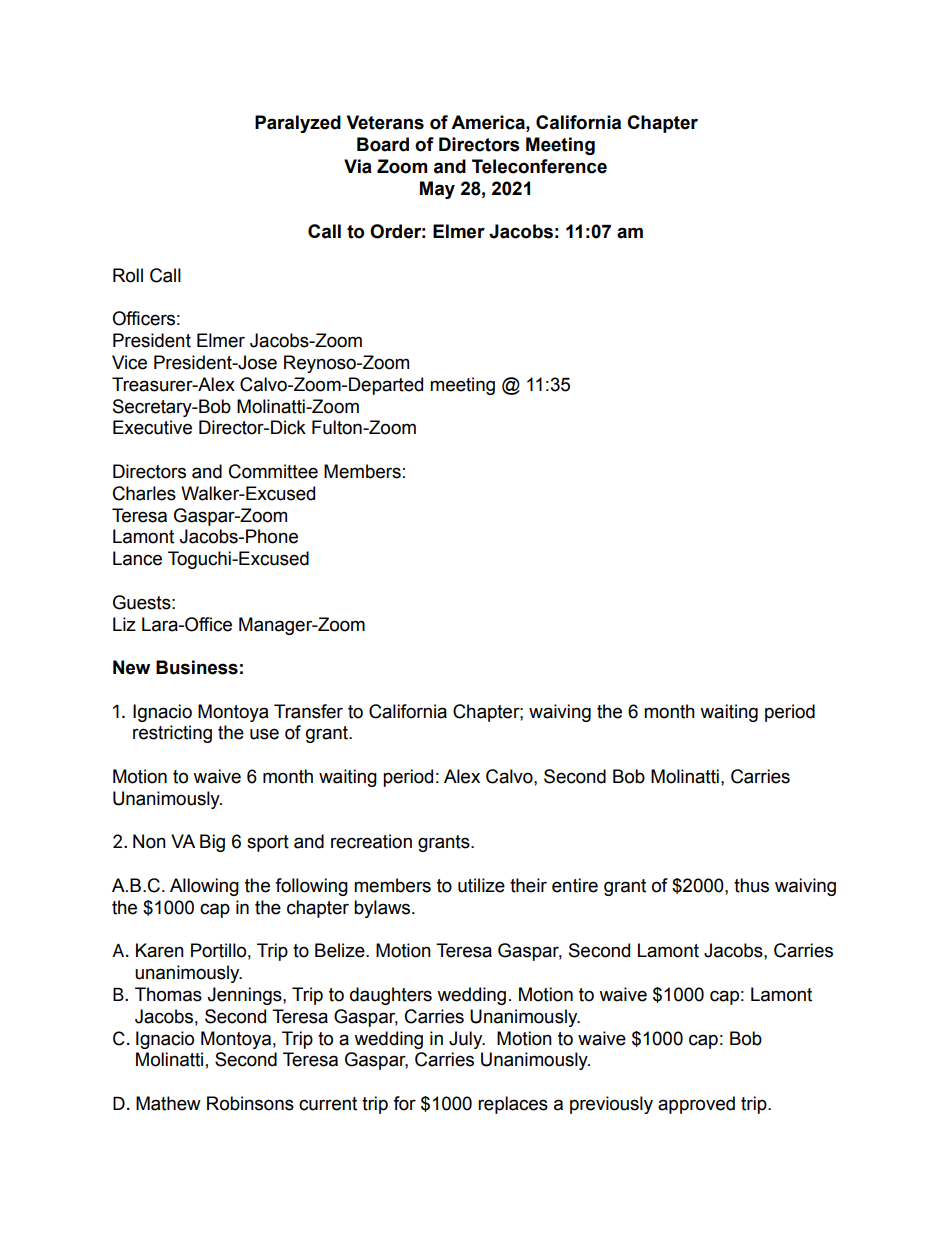 The width and height of the screenshot is (952, 1233). What do you see at coordinates (539, 166) in the screenshot?
I see `Teleconference` at bounding box center [539, 166].
